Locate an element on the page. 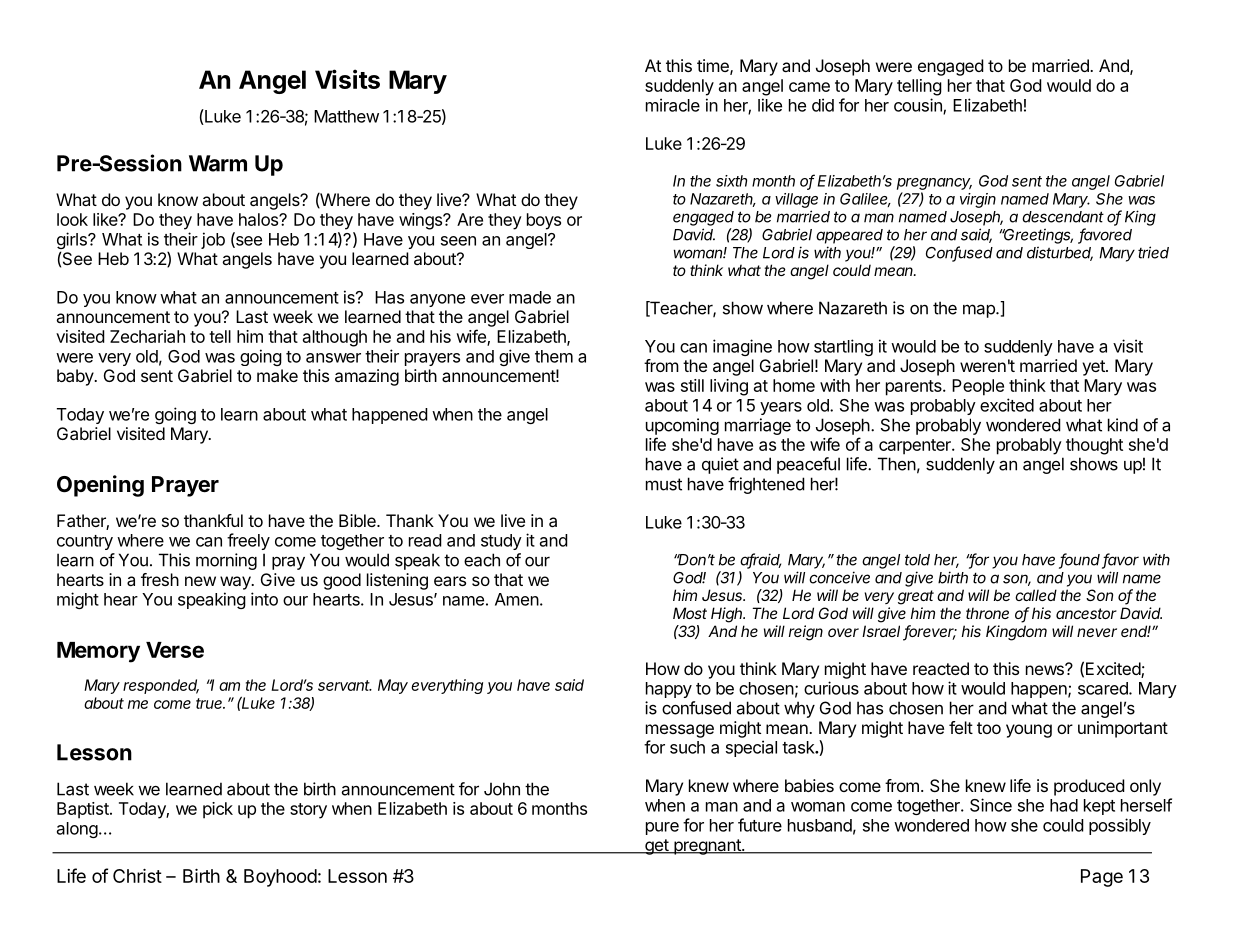 This page has height=952, width=1233. Opening is located at coordinates (100, 486).
